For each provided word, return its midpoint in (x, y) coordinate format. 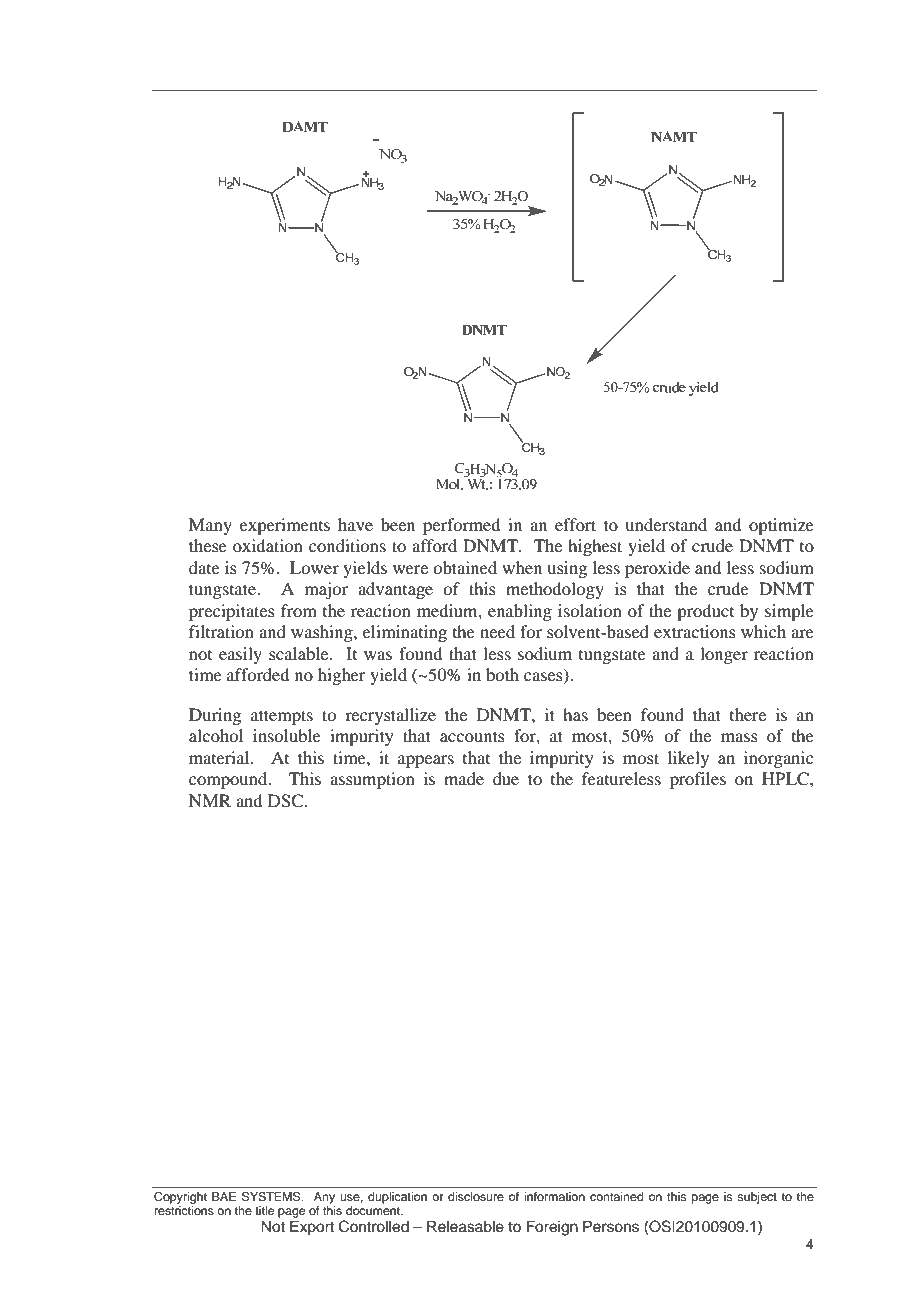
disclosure (476, 1196)
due (506, 778)
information (554, 1196)
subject (757, 1198)
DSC (287, 801)
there (748, 714)
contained (617, 1196)
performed (461, 526)
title (264, 1210)
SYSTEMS (272, 1197)
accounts (472, 736)
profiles (698, 780)
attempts (282, 717)
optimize (781, 526)
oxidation (268, 545)
